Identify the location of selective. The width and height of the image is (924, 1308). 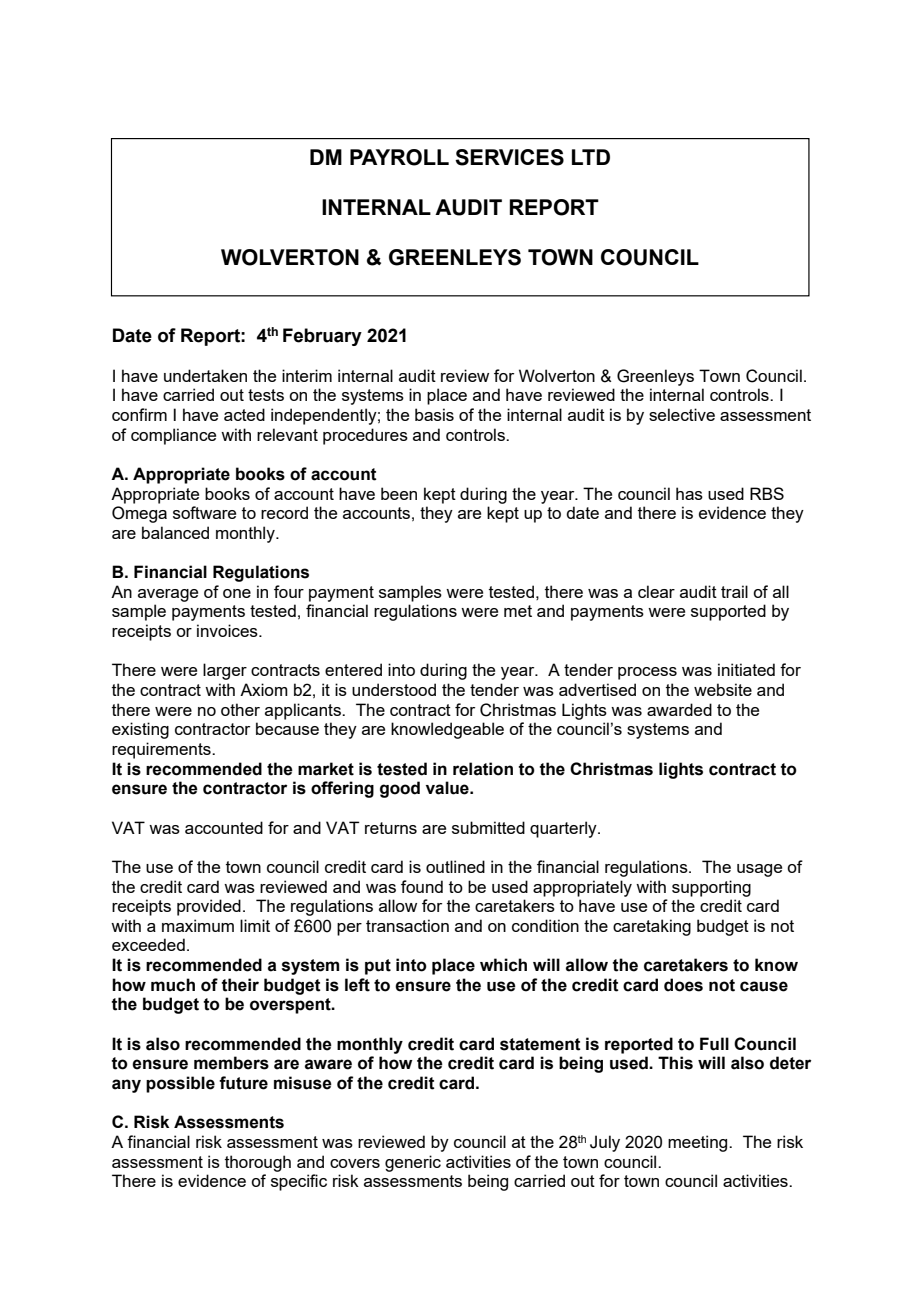
(682, 414).
